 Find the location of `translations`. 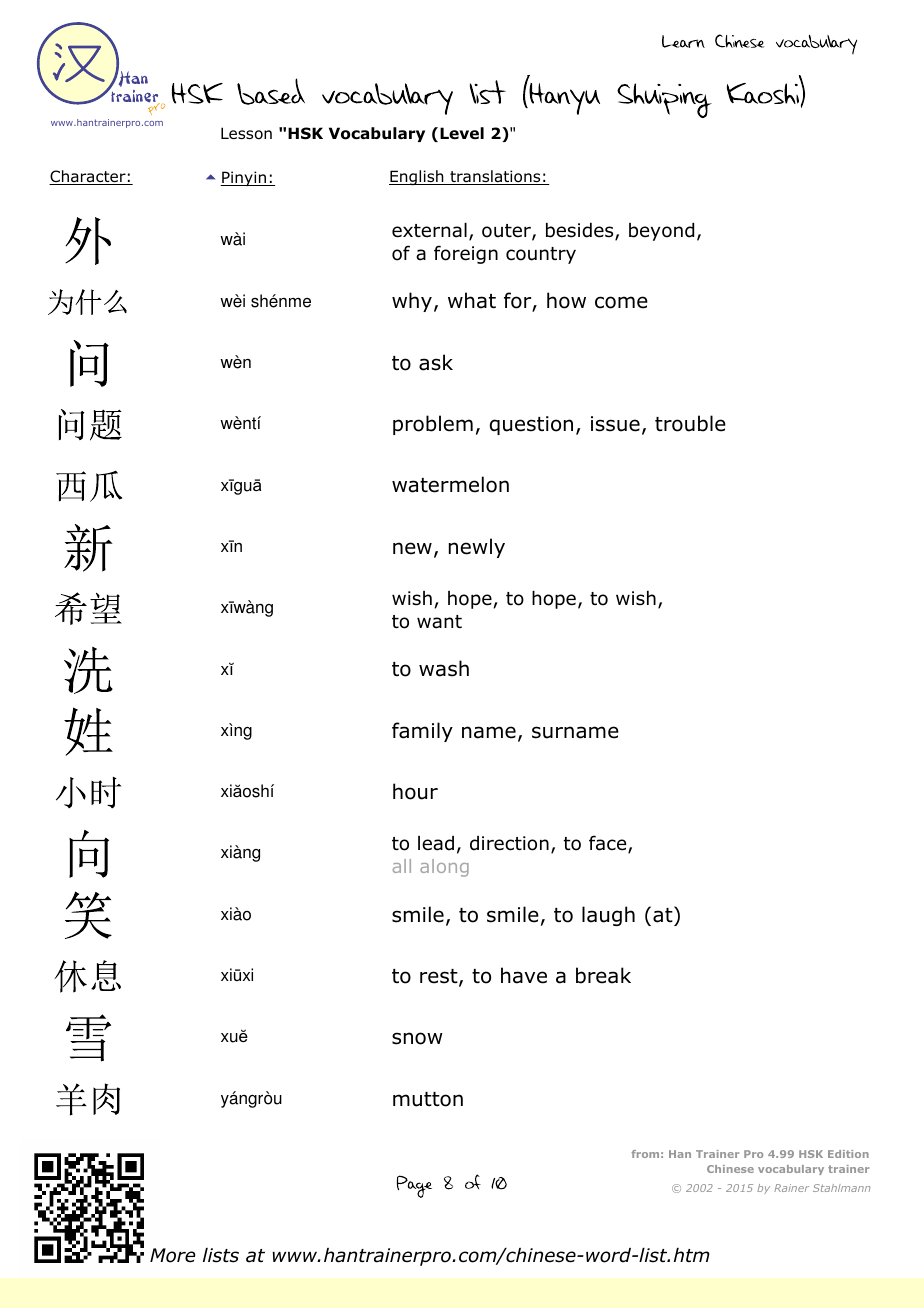

translations is located at coordinates (495, 177).
